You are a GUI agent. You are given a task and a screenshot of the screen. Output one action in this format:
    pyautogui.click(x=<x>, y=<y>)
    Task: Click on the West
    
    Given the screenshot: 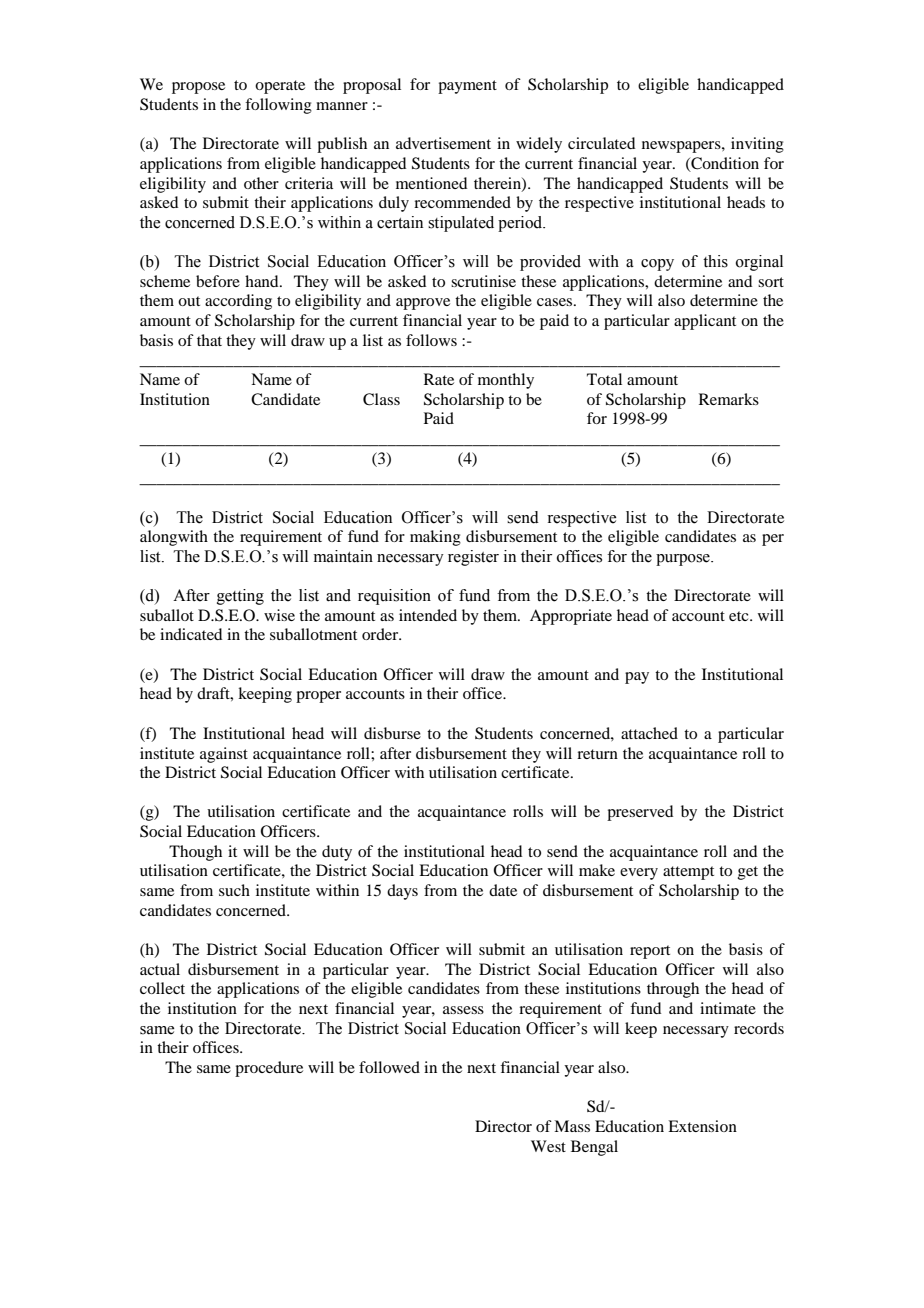 What is the action you would take?
    pyautogui.click(x=548, y=1146)
